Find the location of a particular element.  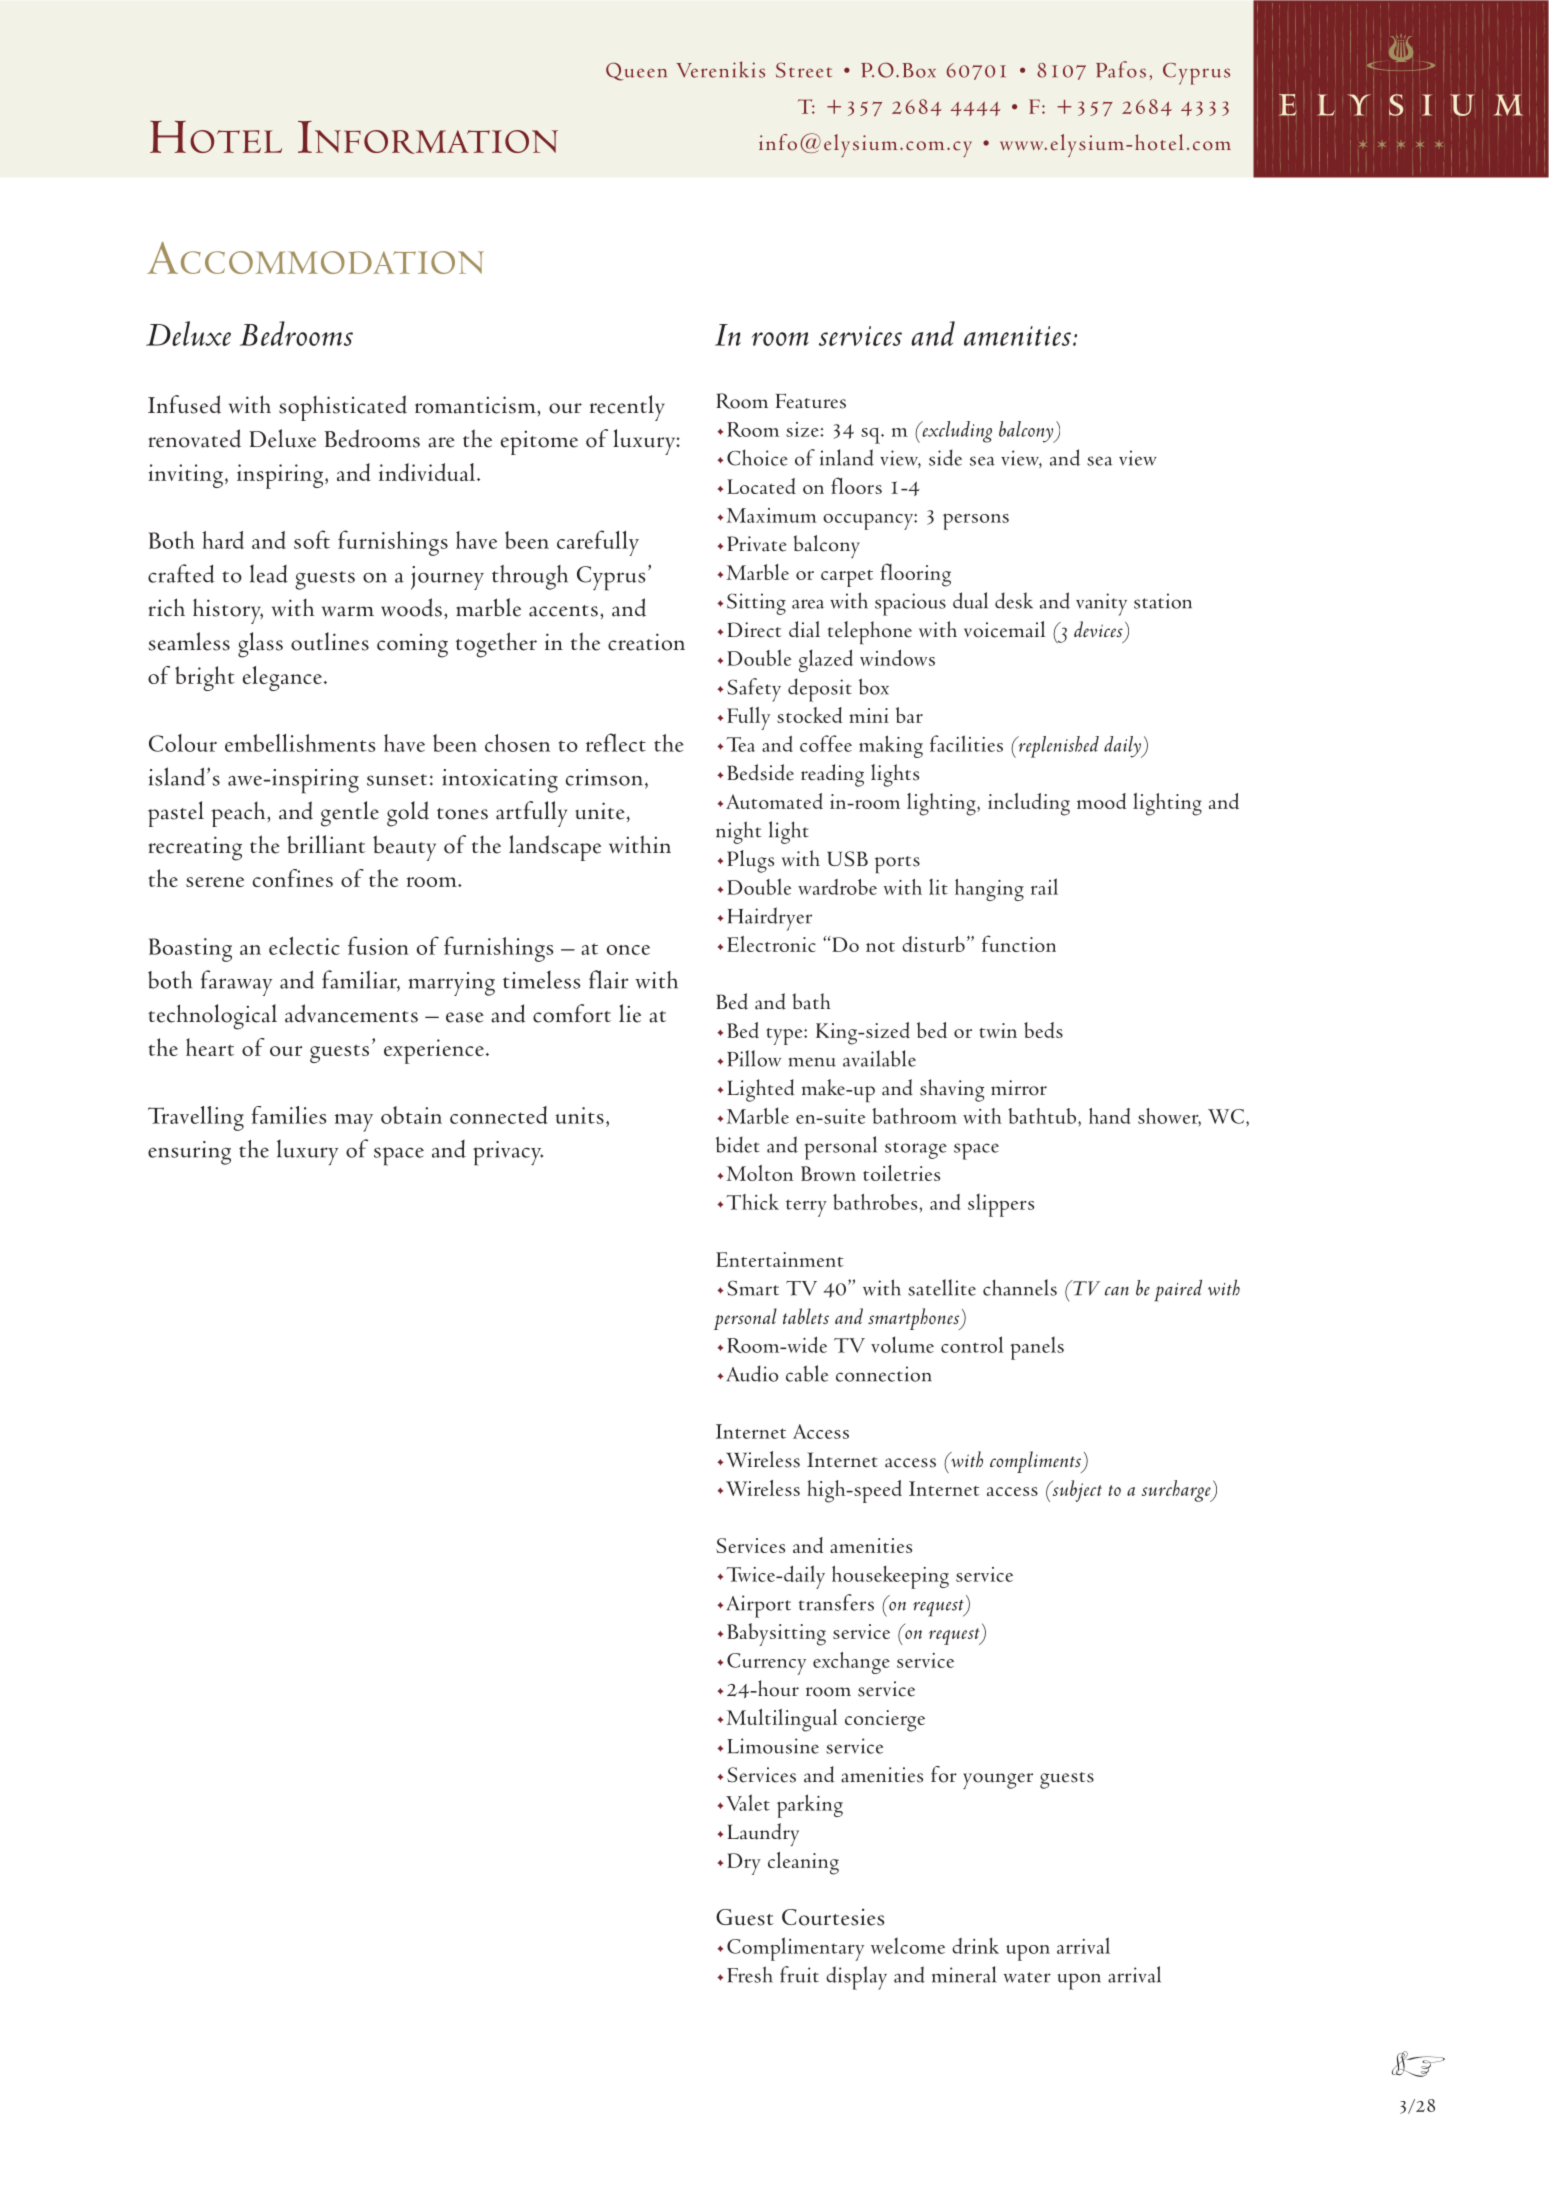

sophisticated is located at coordinates (343, 408).
